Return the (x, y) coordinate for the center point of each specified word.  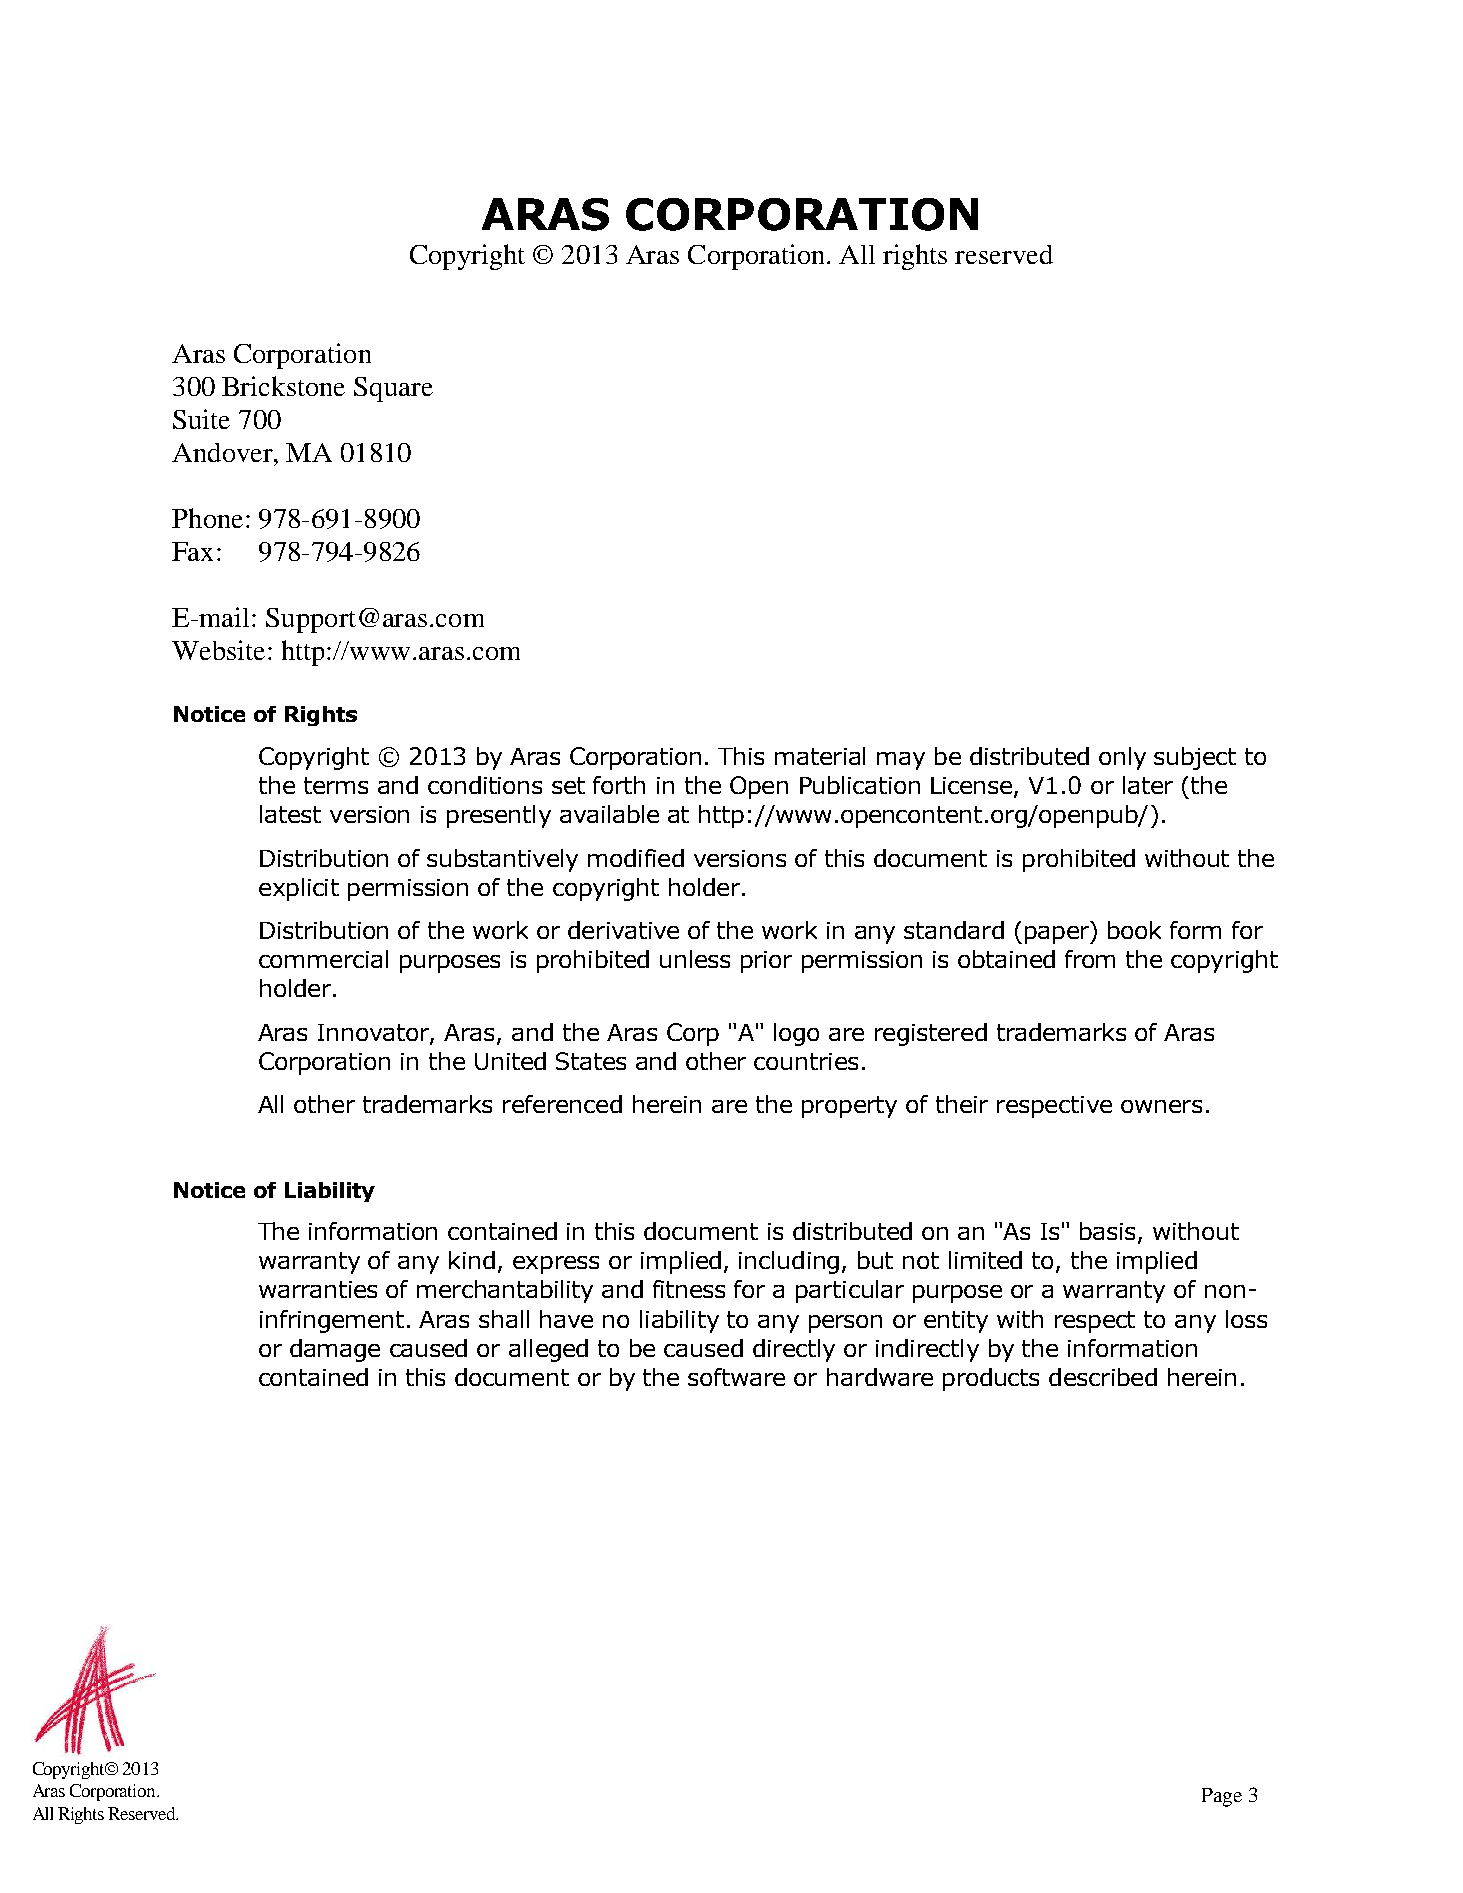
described (1103, 1377)
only (1122, 758)
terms (336, 785)
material (820, 756)
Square (393, 389)
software (736, 1377)
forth (619, 785)
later (1148, 785)
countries (806, 1061)
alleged (548, 1350)
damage (335, 1350)
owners (1161, 1106)
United (510, 1061)
